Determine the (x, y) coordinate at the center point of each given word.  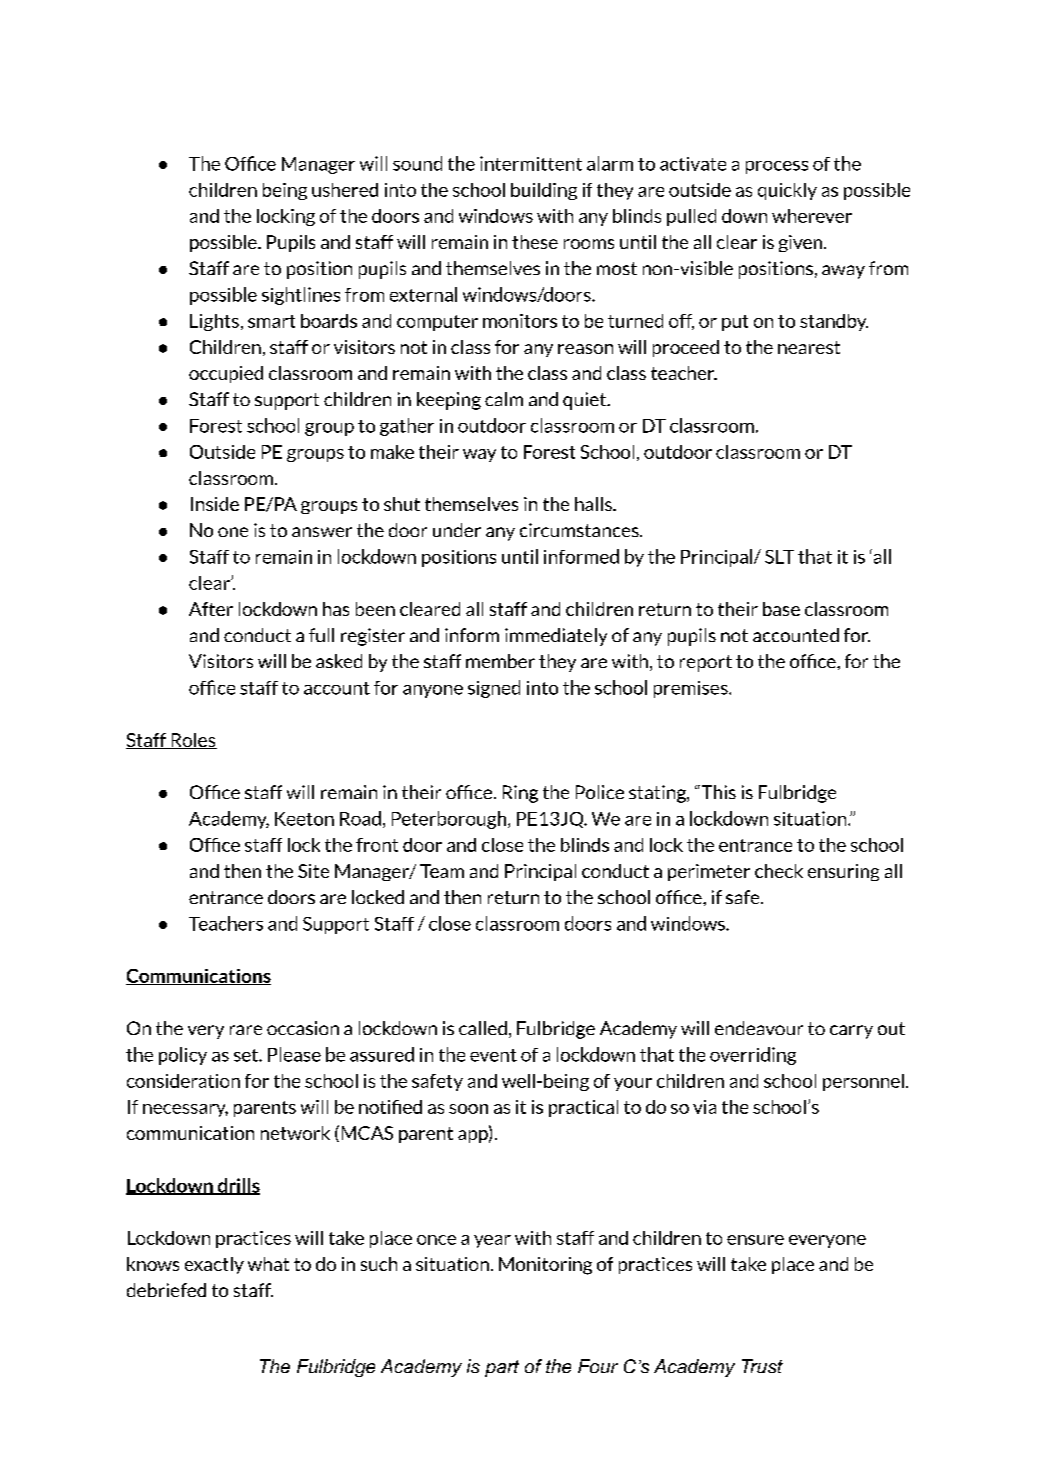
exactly (214, 1265)
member (500, 661)
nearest (809, 347)
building (544, 191)
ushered (345, 190)
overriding (753, 1056)
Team (442, 871)
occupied (226, 374)
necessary (185, 1110)
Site (313, 871)
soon (468, 1109)
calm (504, 399)
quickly (787, 191)
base (781, 609)
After (211, 609)
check (779, 871)
